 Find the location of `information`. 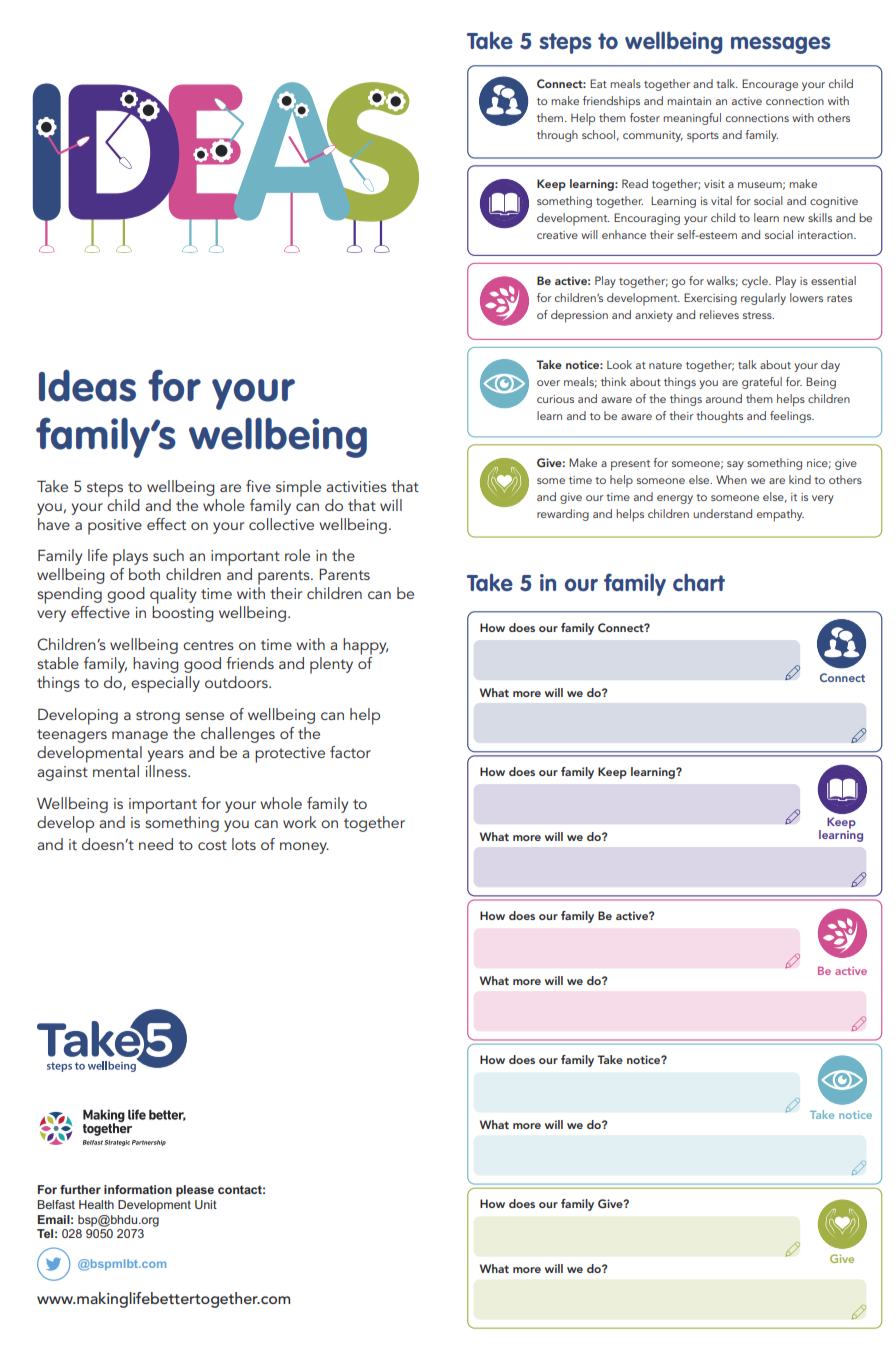

information is located at coordinates (138, 1189).
